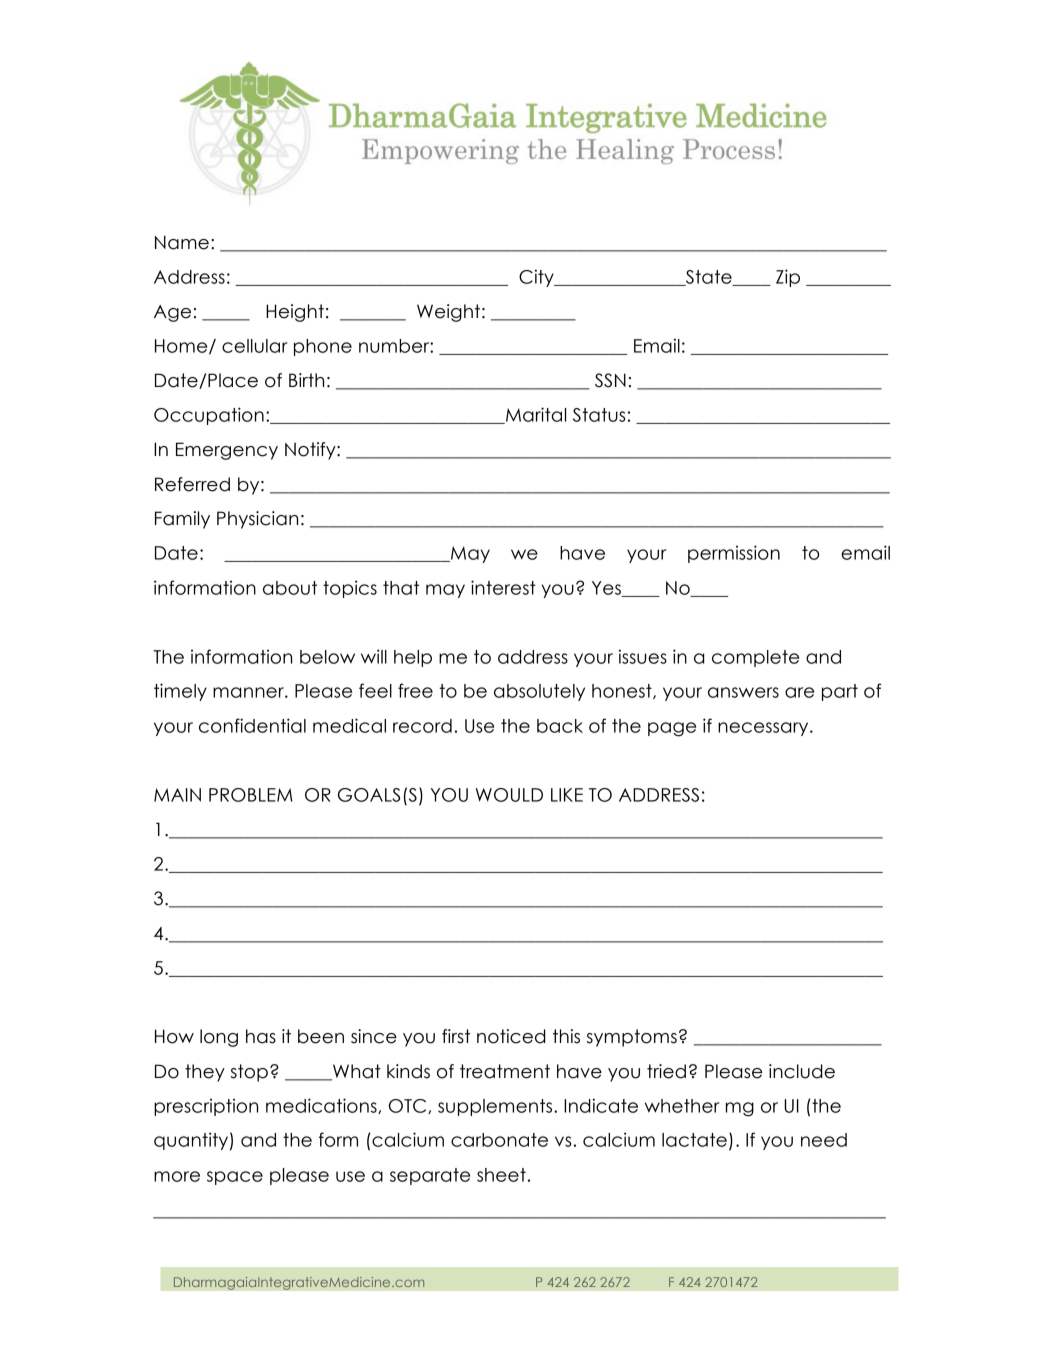 The height and width of the screenshot is (1352, 1045). What do you see at coordinates (743, 692) in the screenshot?
I see `answers` at bounding box center [743, 692].
